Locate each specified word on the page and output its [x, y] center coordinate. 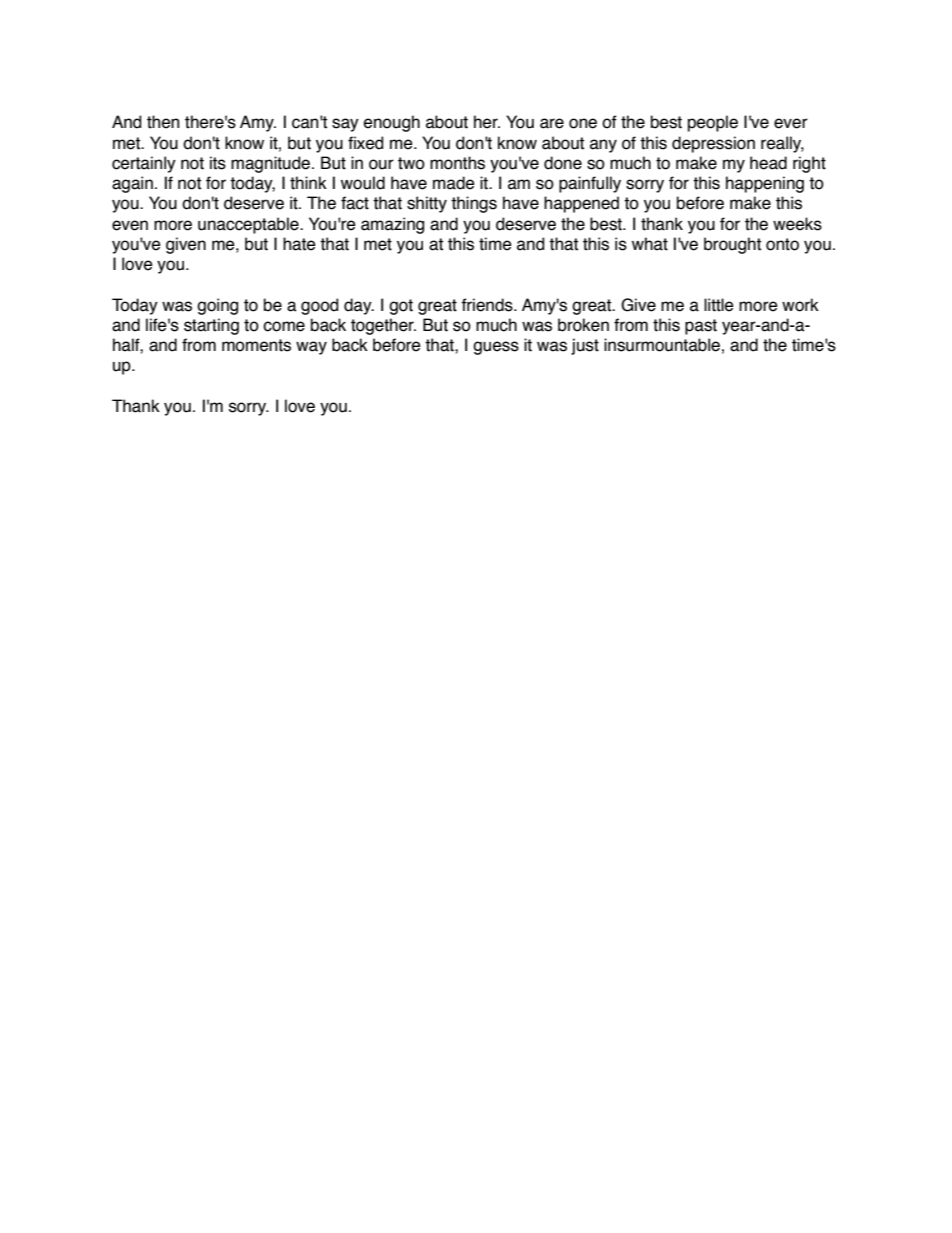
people [713, 123]
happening [765, 184]
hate [299, 244]
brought [732, 245]
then [163, 122]
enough [392, 123]
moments [256, 345]
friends [488, 305]
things [474, 204]
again [132, 184]
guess [496, 348]
